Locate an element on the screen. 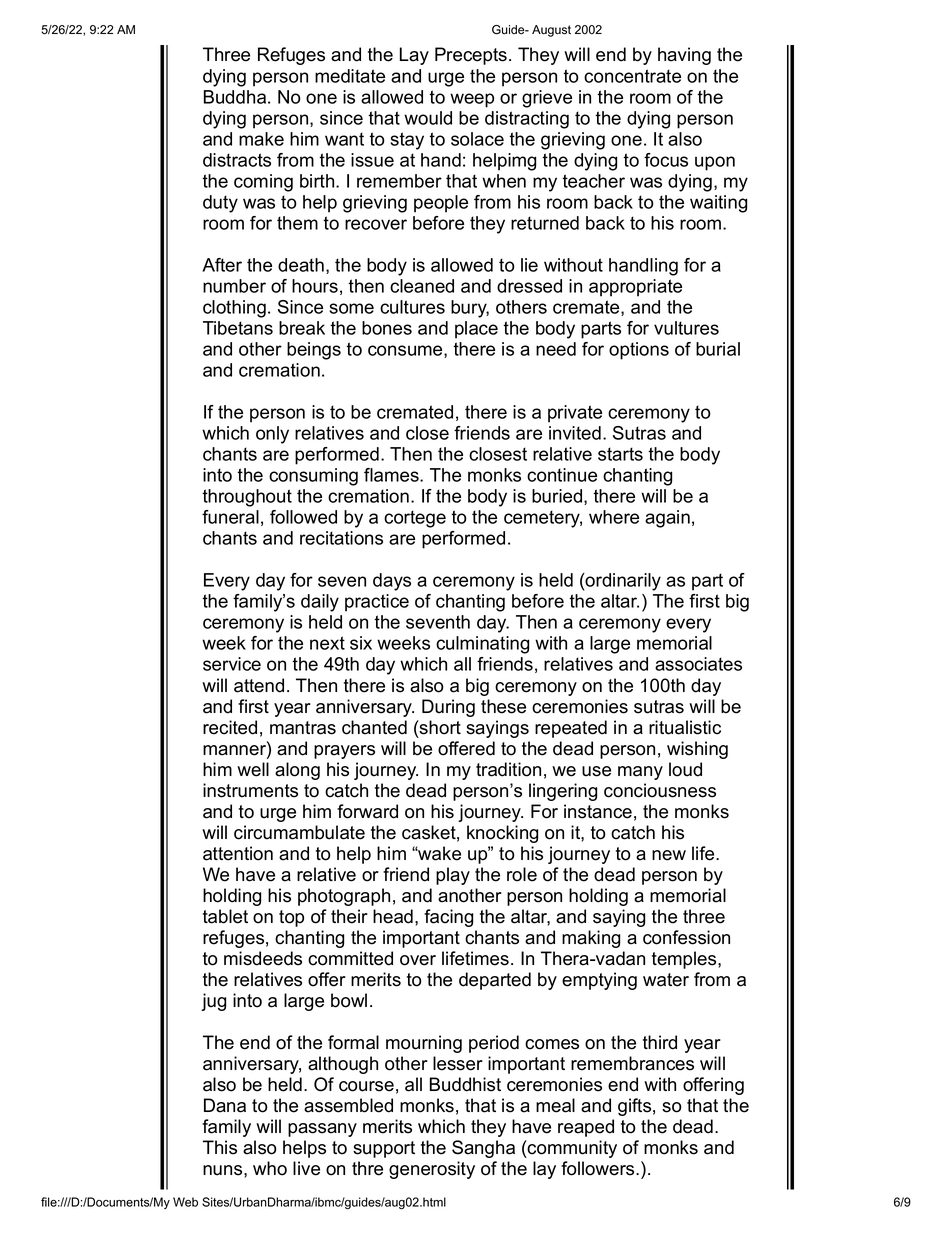  who is located at coordinates (270, 1168).
